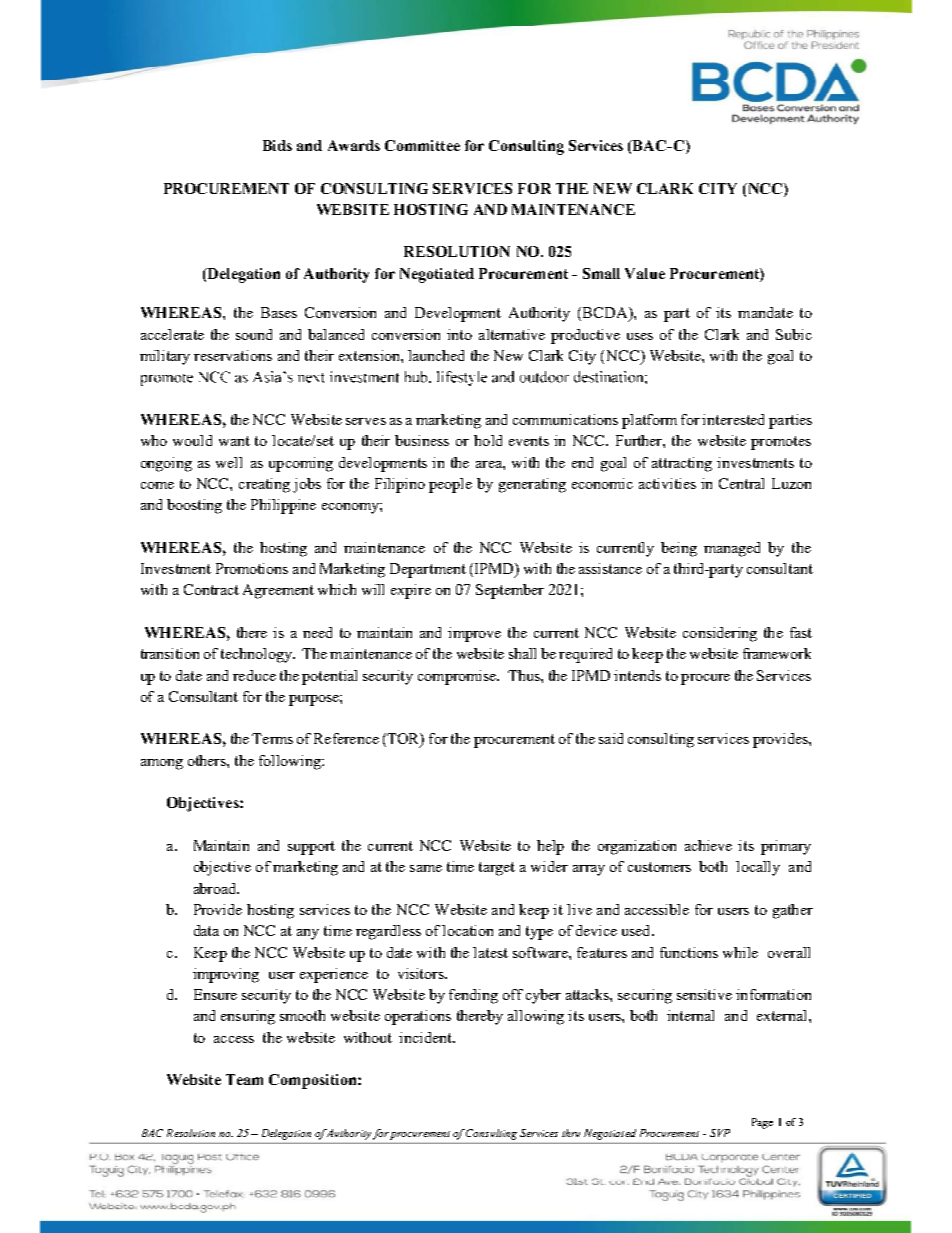 This screenshot has height=1233, width=952. Describe the element at coordinates (488, 440) in the screenshot. I see `hold` at that location.
